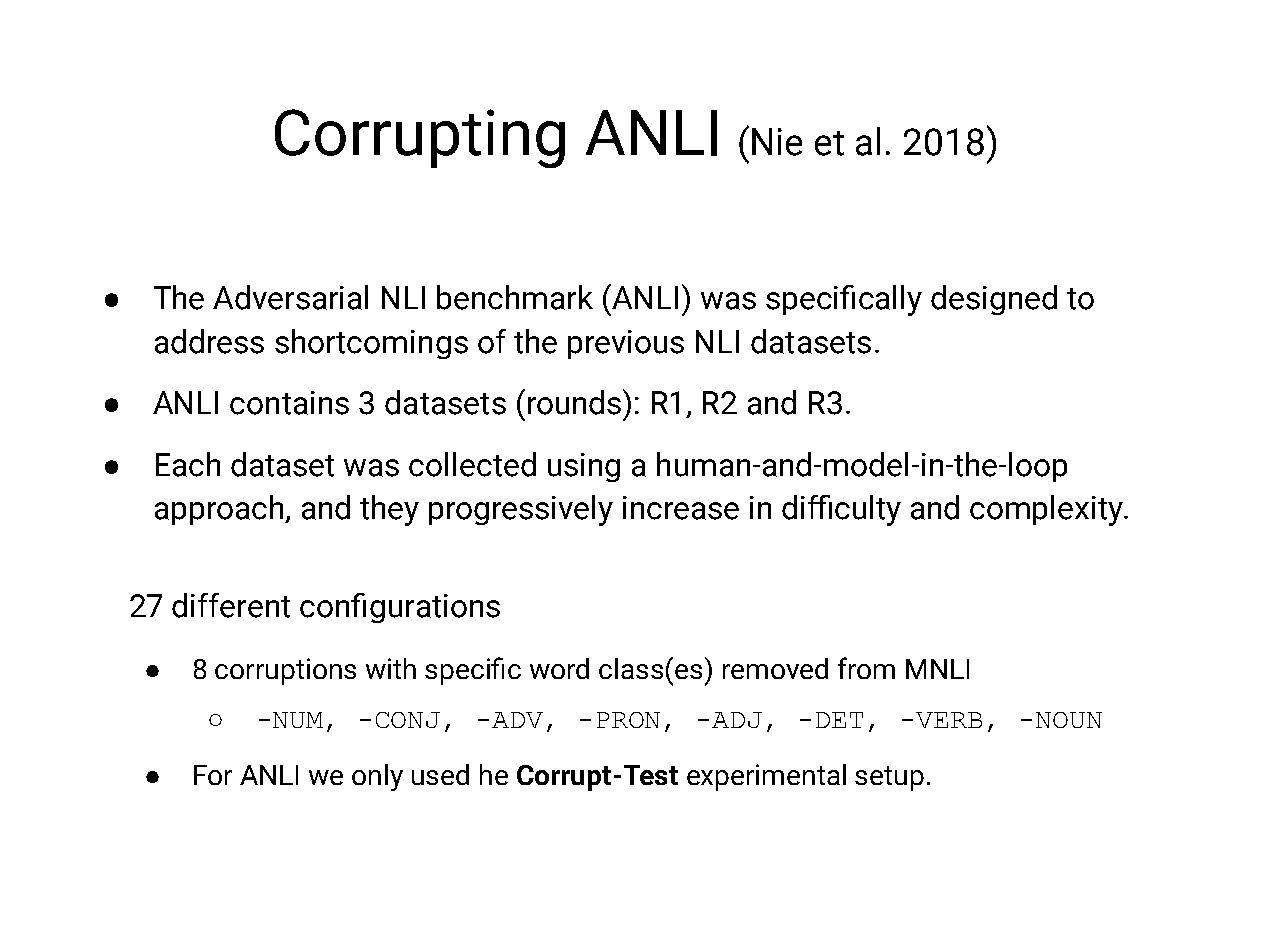 Image resolution: width=1270 pixels, height=952 pixels. What do you see at coordinates (231, 605) in the screenshot?
I see `different` at bounding box center [231, 605].
